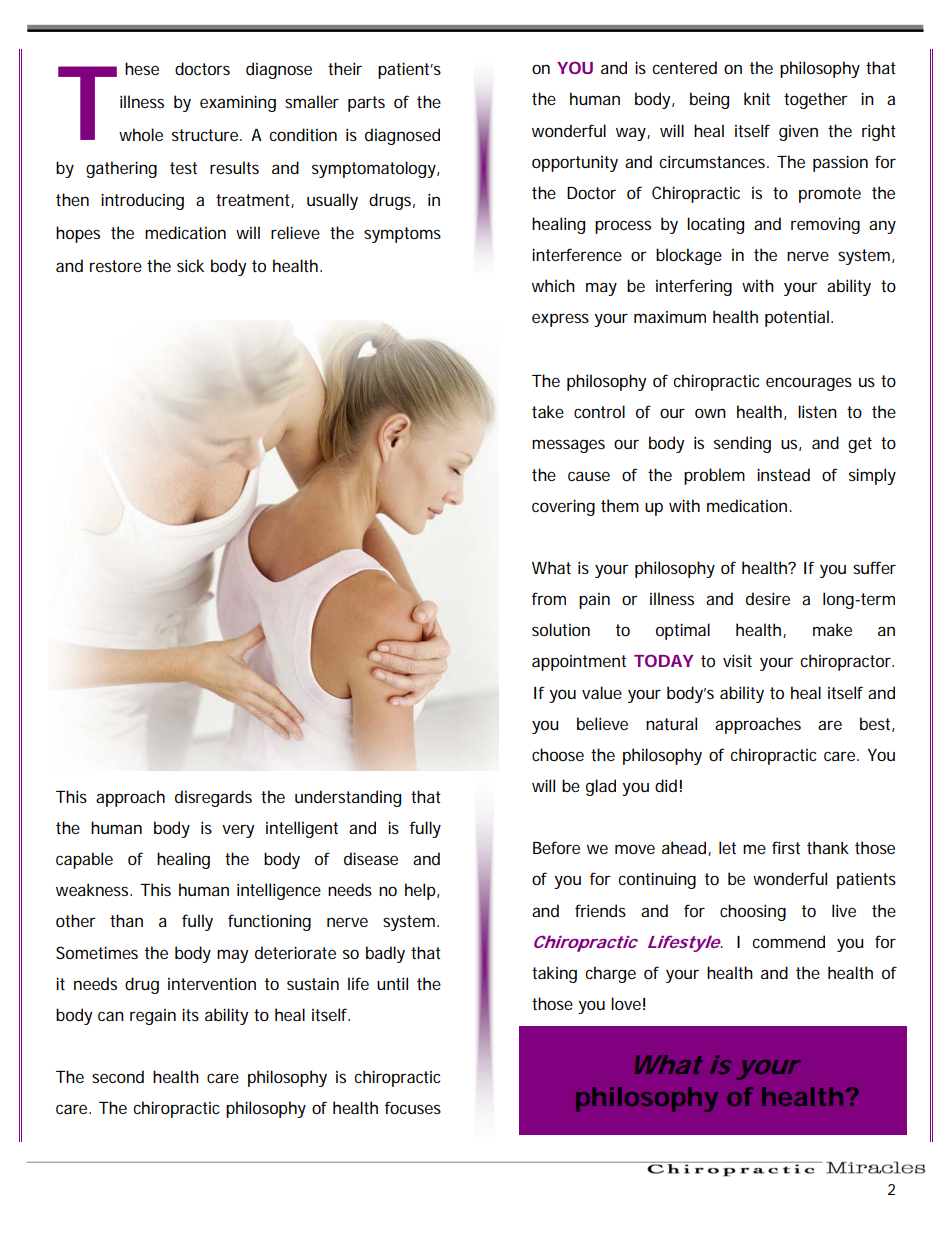 The width and height of the image is (952, 1233). I want to click on parts, so click(366, 104).
